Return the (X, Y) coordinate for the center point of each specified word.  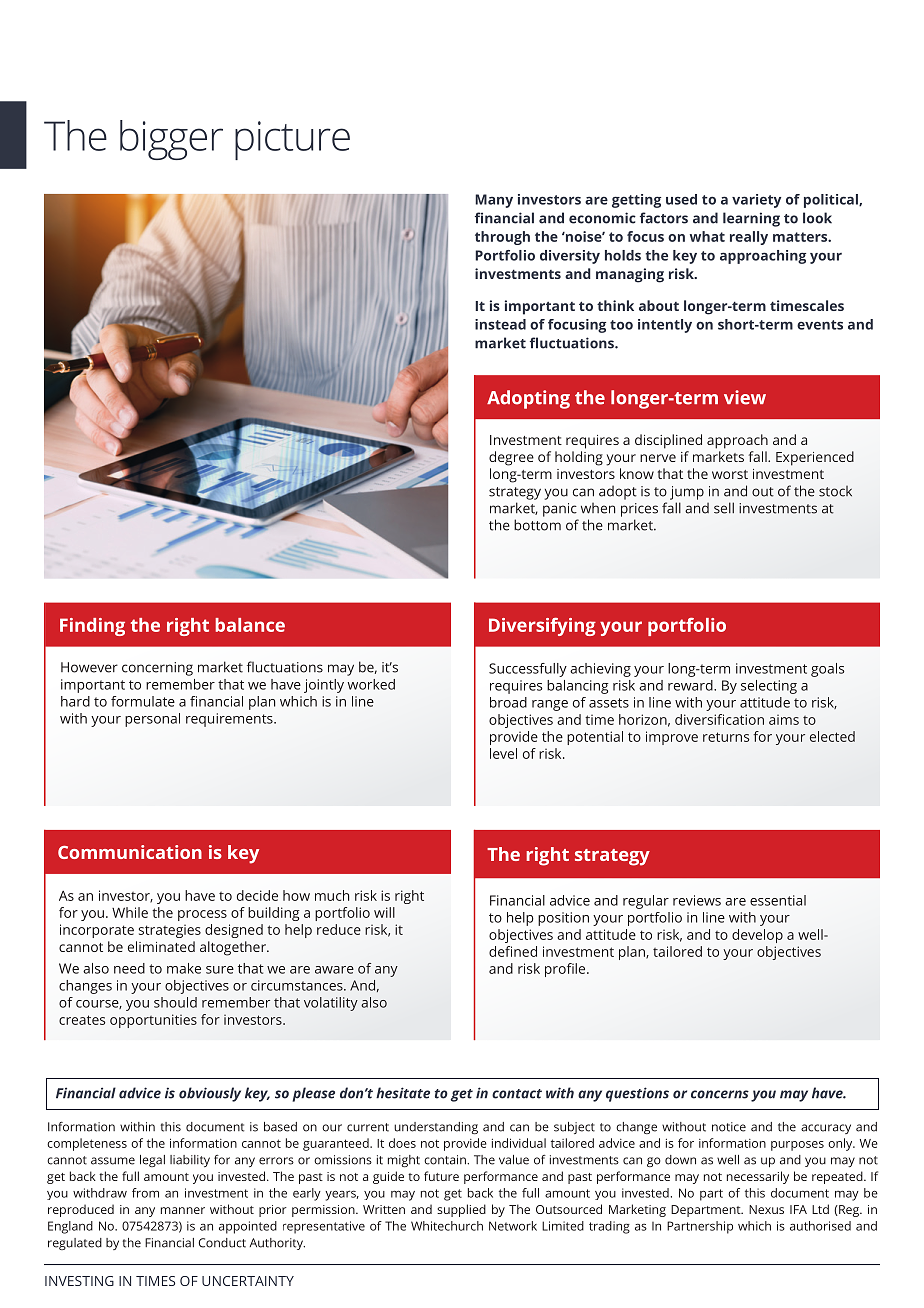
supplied (461, 1210)
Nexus (766, 1209)
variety (756, 201)
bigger (171, 140)
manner (183, 1210)
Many (494, 201)
